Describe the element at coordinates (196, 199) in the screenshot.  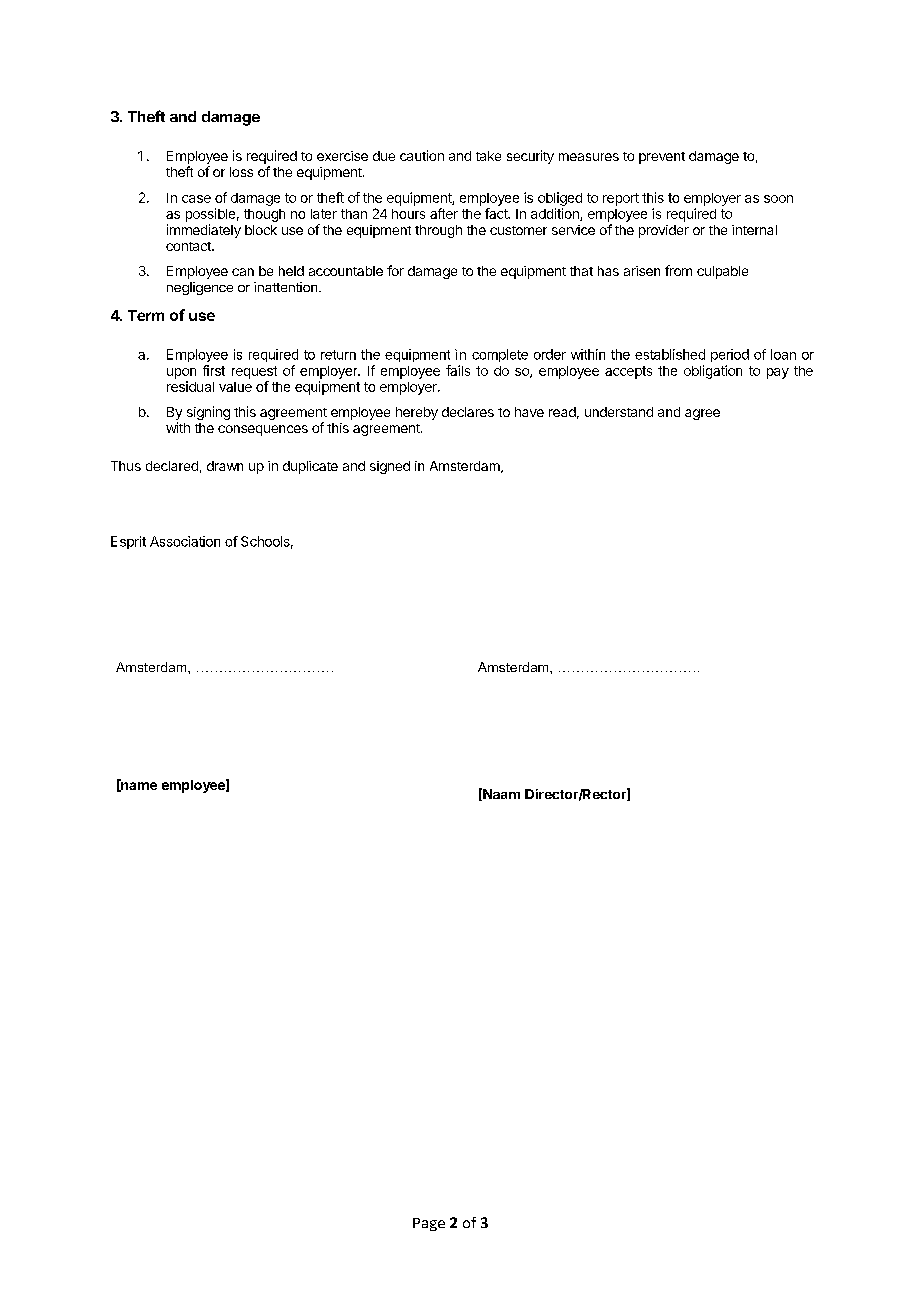
I see `case` at that location.
